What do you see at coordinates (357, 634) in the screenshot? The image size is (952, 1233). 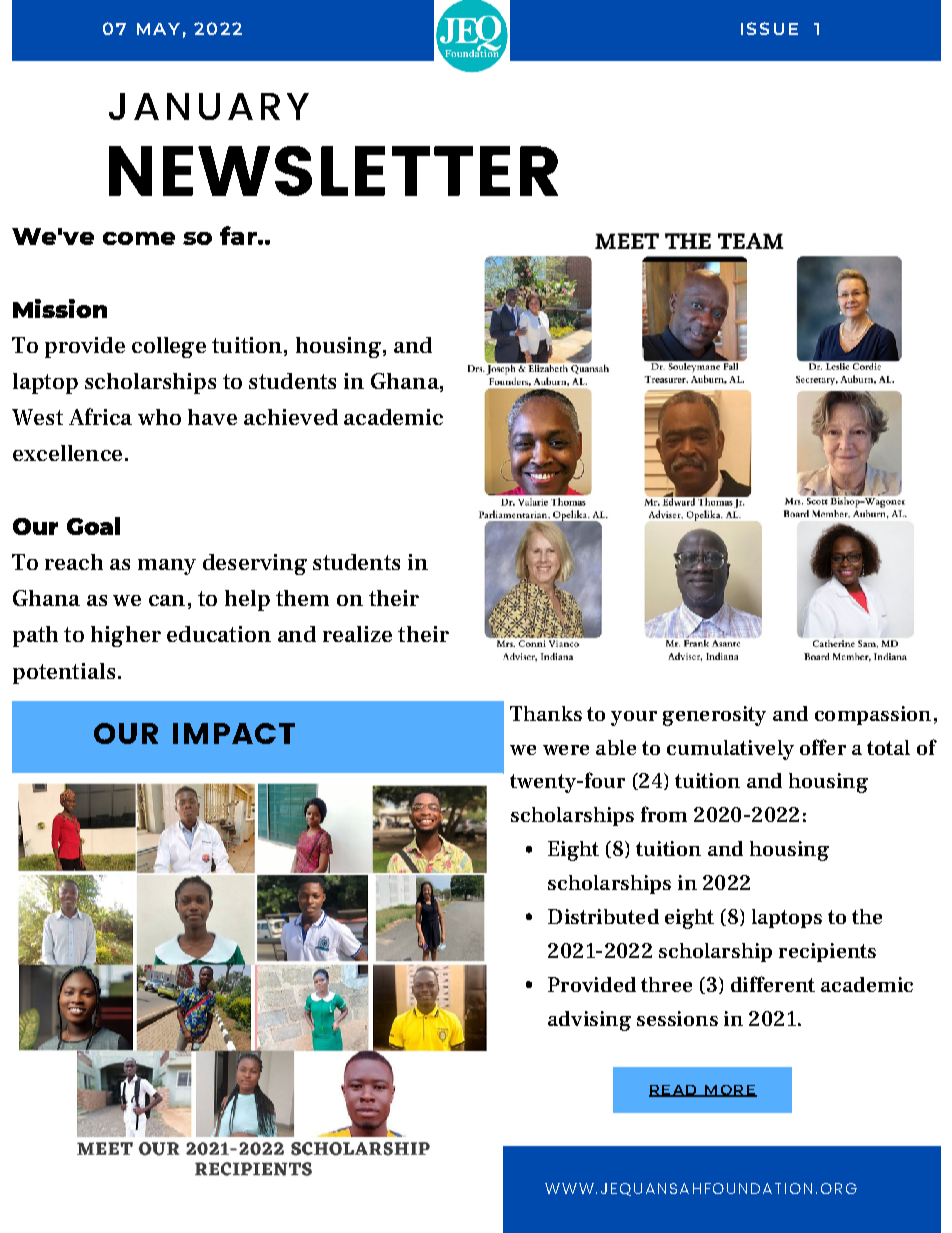 I see `realize` at bounding box center [357, 634].
